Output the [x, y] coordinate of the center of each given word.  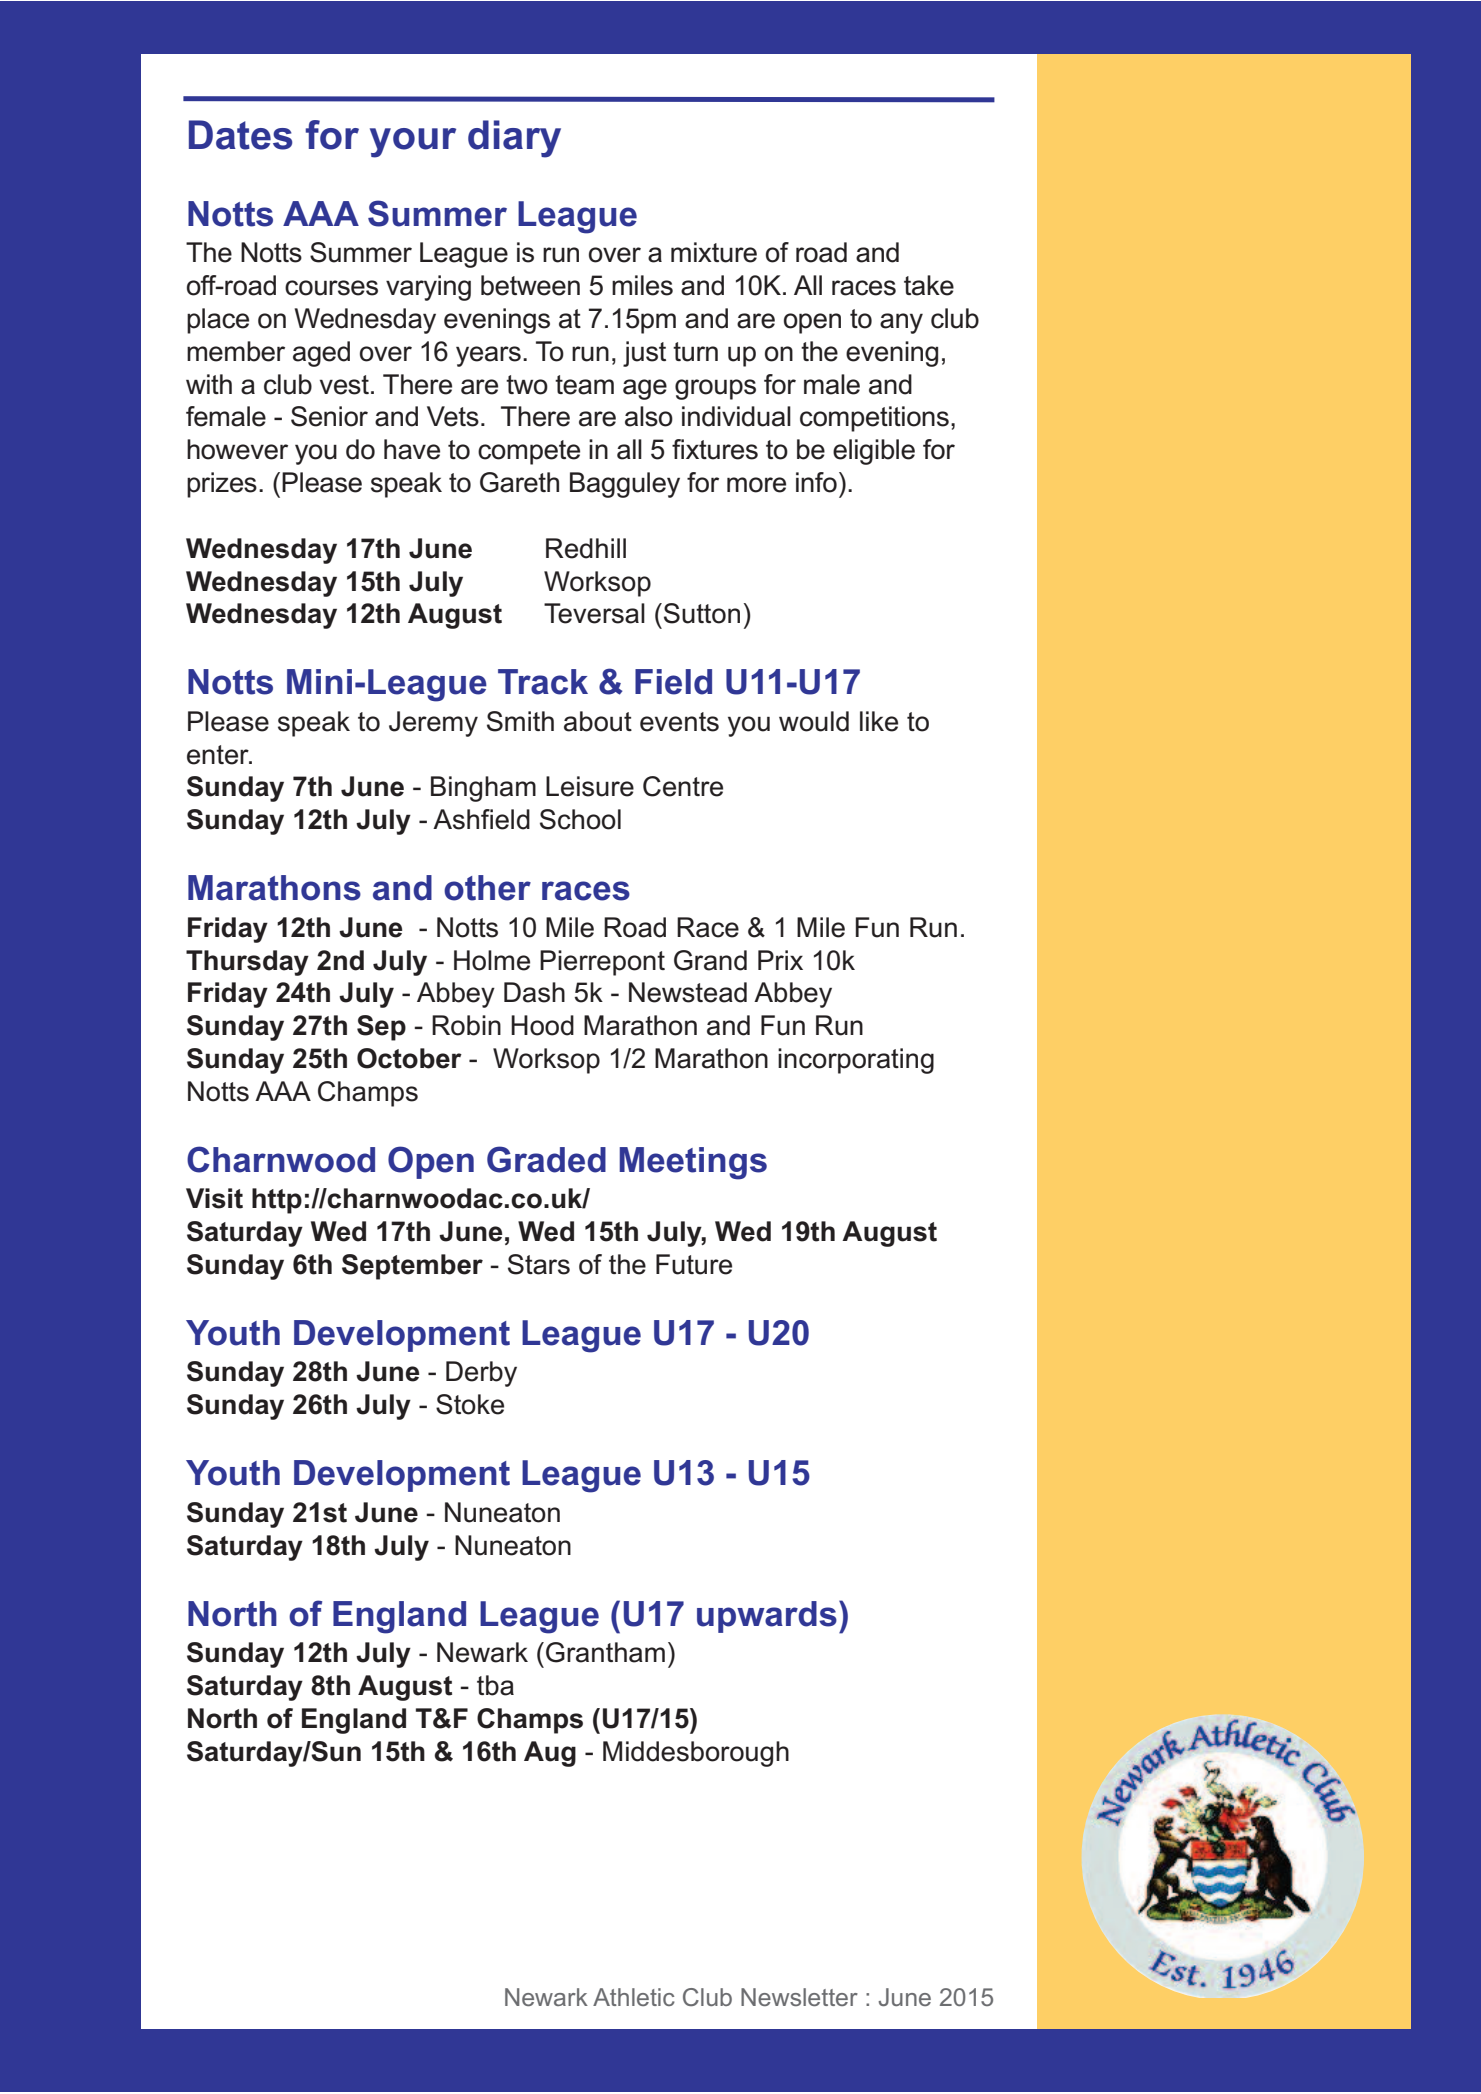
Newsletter [799, 1997]
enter [219, 755]
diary [514, 139]
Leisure [590, 786]
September [412, 1267]
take [929, 285]
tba [495, 1685]
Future [694, 1264]
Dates [241, 135]
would [814, 721]
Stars [539, 1264]
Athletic [634, 1997]
